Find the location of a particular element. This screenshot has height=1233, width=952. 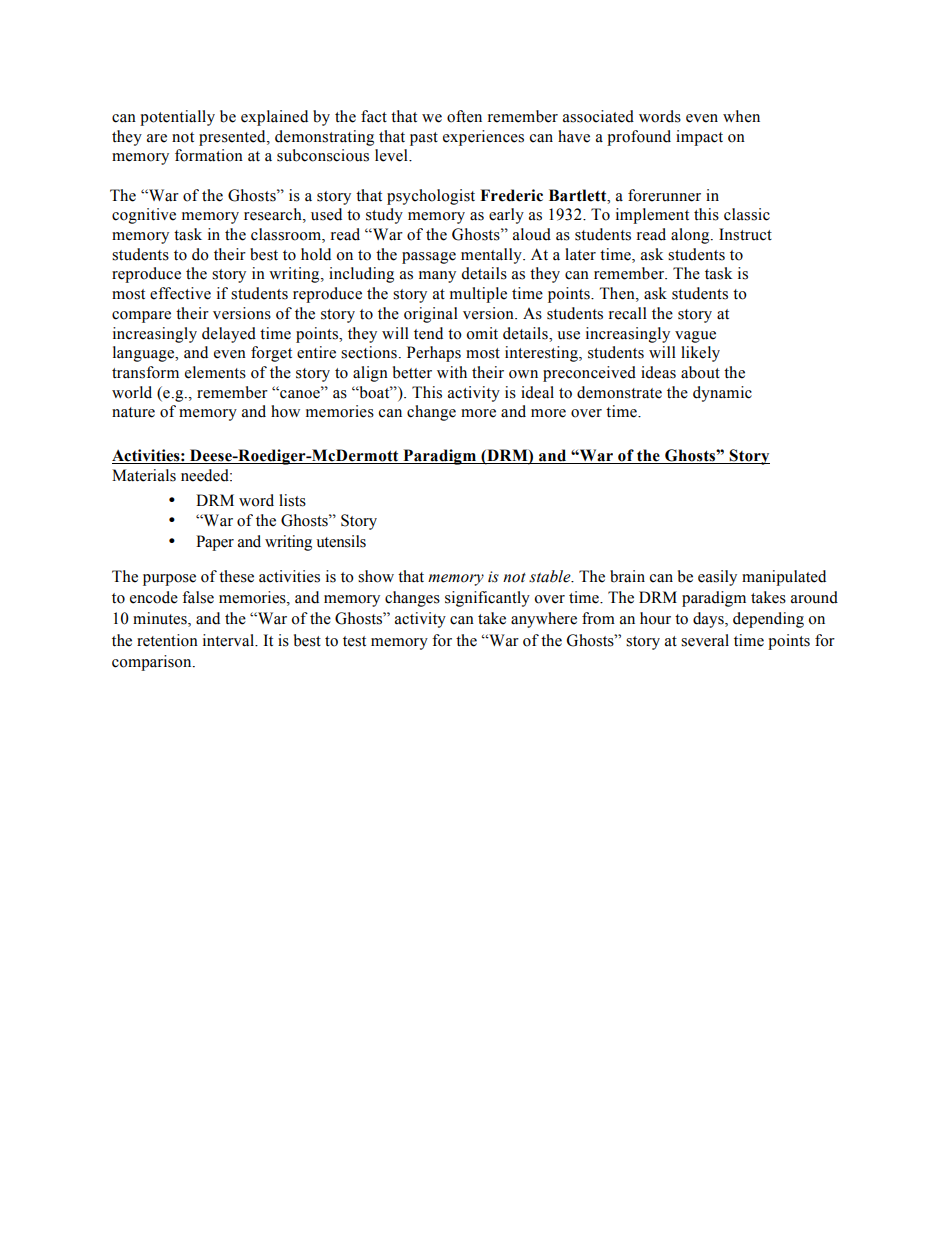

utensils is located at coordinates (341, 541).
